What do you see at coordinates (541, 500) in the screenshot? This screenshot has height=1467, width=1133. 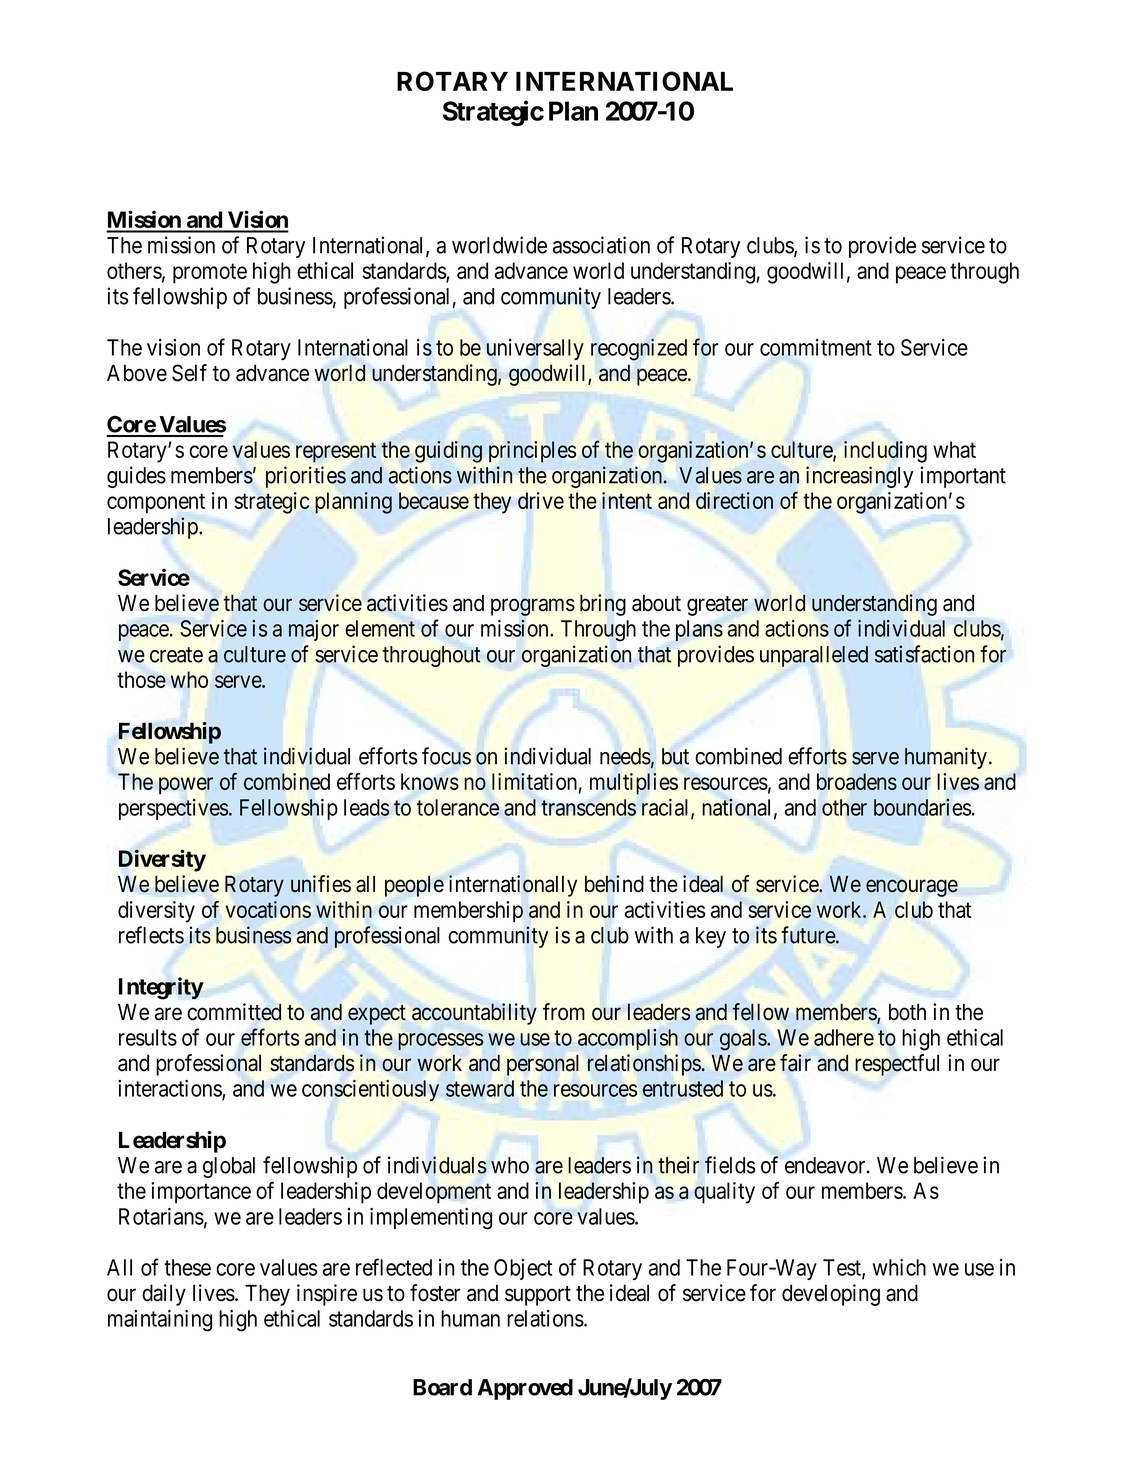 I see `drive` at bounding box center [541, 500].
